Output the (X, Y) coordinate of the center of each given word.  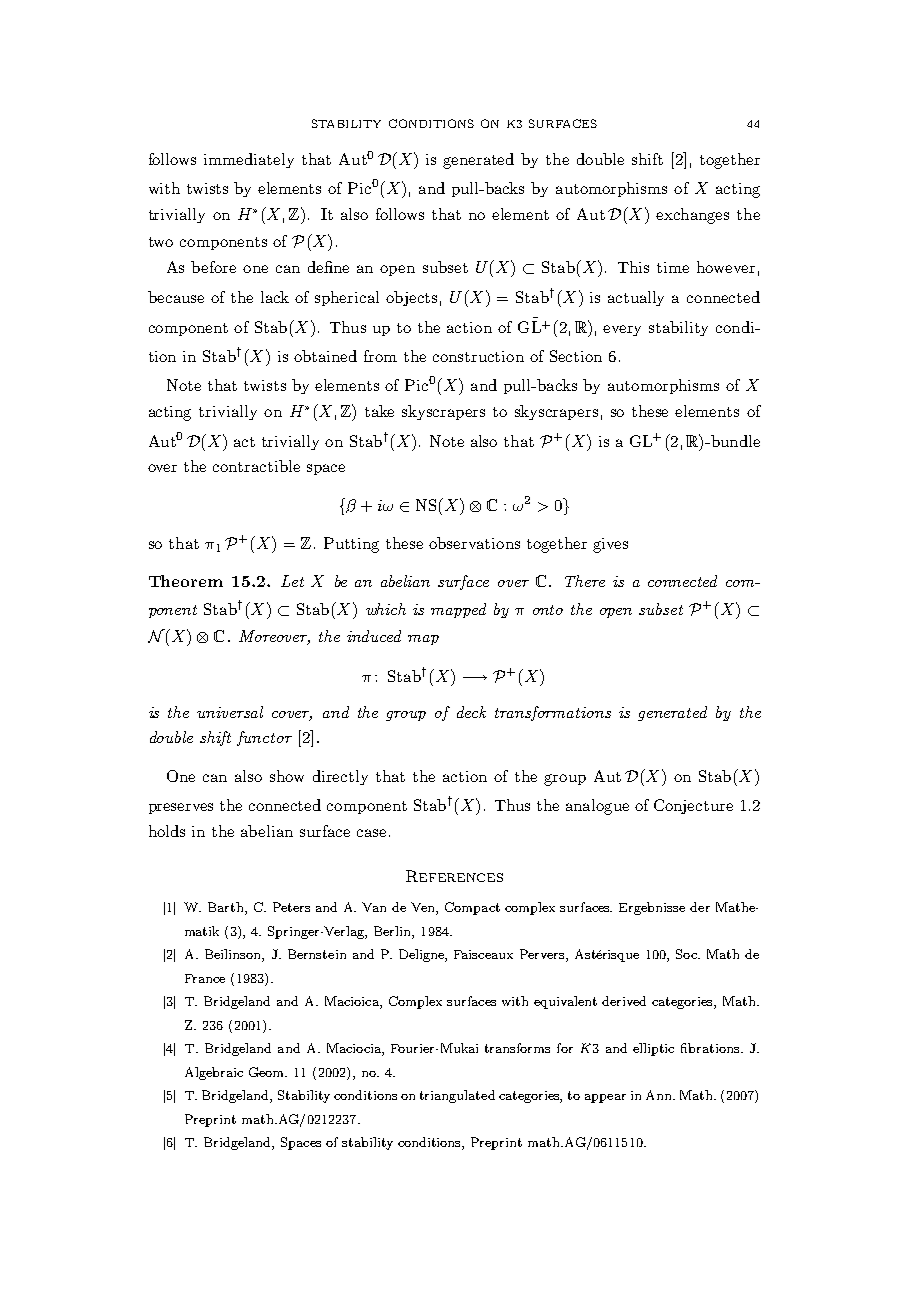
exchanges (692, 216)
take (379, 411)
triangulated (457, 1096)
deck (471, 712)
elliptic (653, 1049)
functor (264, 738)
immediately (249, 160)
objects (411, 298)
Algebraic (214, 1073)
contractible (256, 466)
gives (610, 545)
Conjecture (693, 806)
